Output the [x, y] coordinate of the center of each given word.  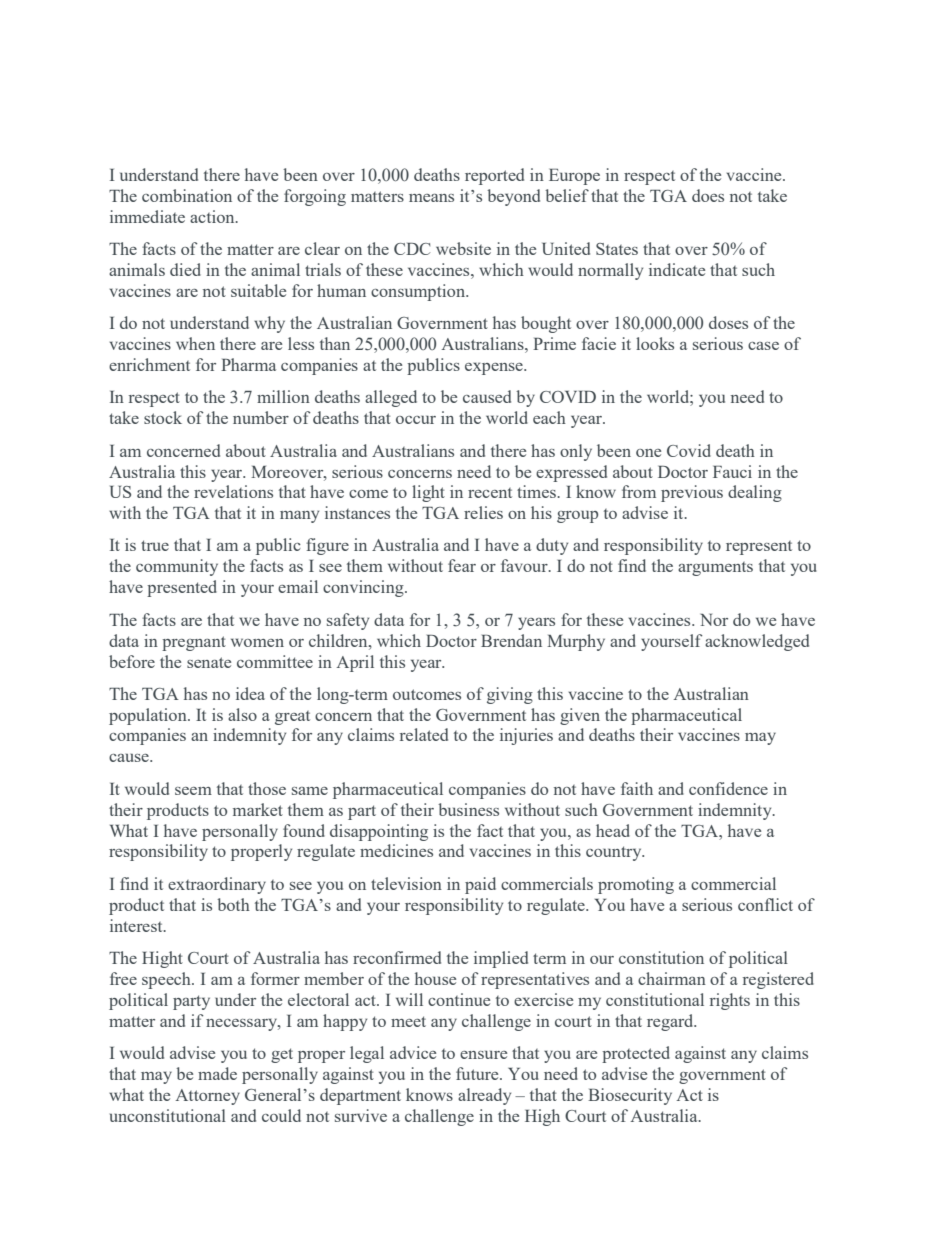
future [478, 1073]
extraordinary [217, 885]
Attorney [207, 1097]
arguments [715, 569]
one [648, 453]
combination [187, 195]
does [708, 195]
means [431, 198]
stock [163, 417]
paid [480, 885]
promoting [636, 885]
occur [416, 419]
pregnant [194, 643]
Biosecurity [630, 1096]
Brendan [511, 640]
